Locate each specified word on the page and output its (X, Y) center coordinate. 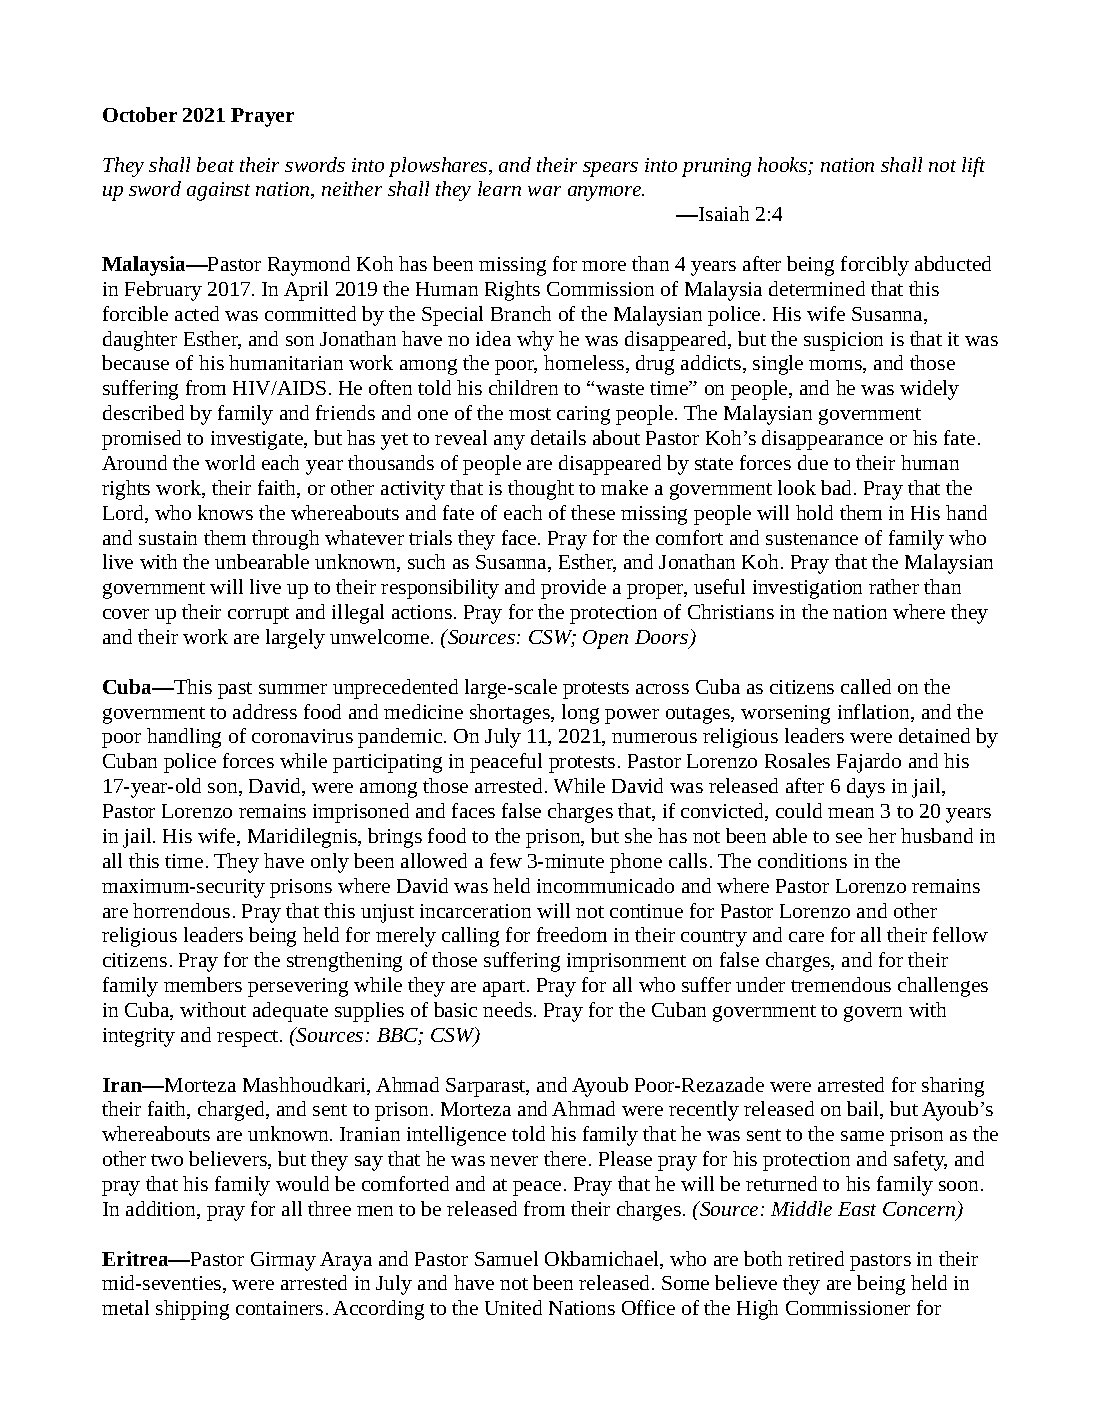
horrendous (181, 910)
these (593, 512)
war (544, 191)
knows (225, 512)
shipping (192, 1310)
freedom (572, 934)
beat (215, 164)
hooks (784, 166)
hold (814, 512)
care (806, 937)
